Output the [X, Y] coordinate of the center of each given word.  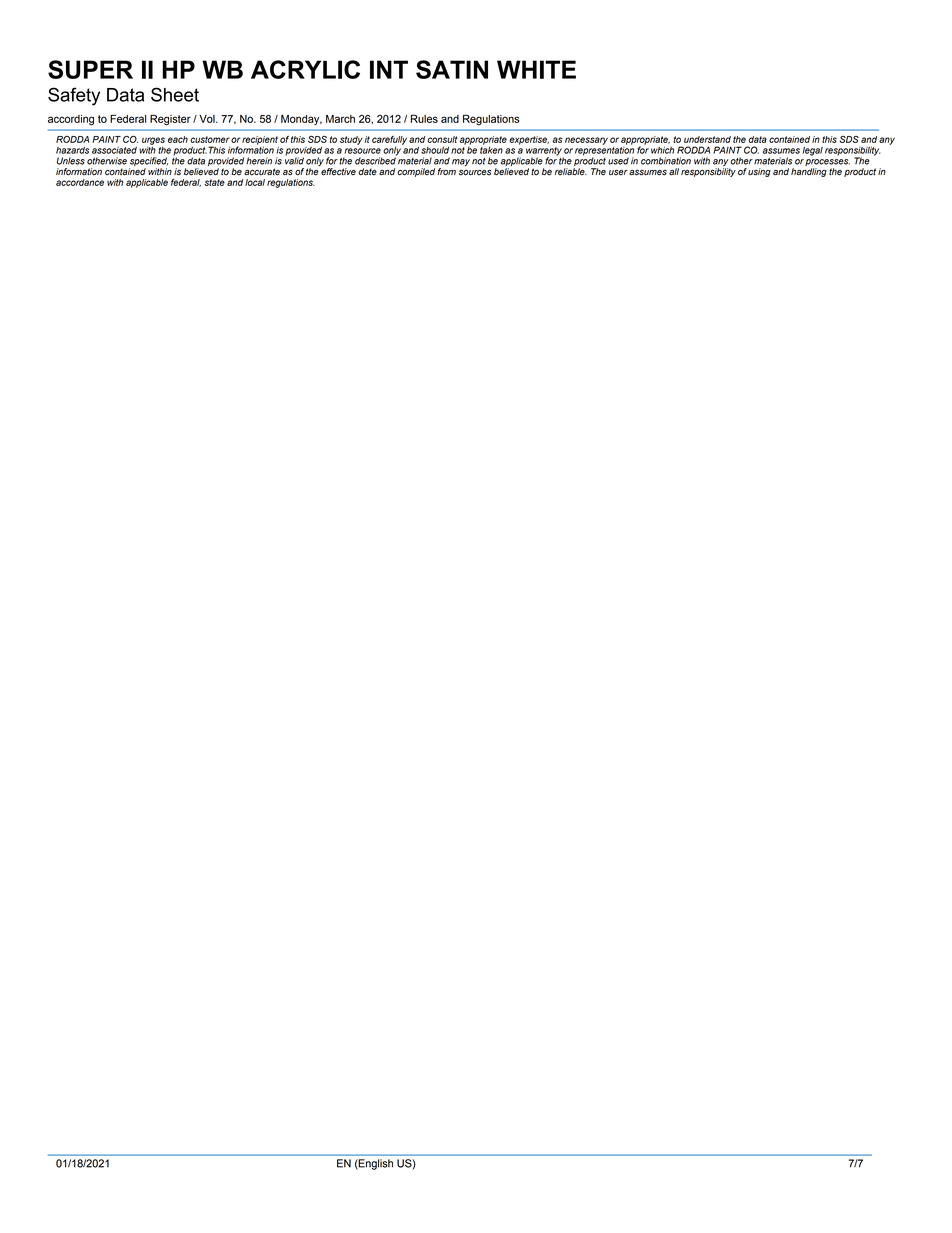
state [214, 182]
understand [707, 139]
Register [170, 120]
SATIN [452, 69]
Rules [424, 119]
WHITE [536, 69]
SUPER [90, 69]
